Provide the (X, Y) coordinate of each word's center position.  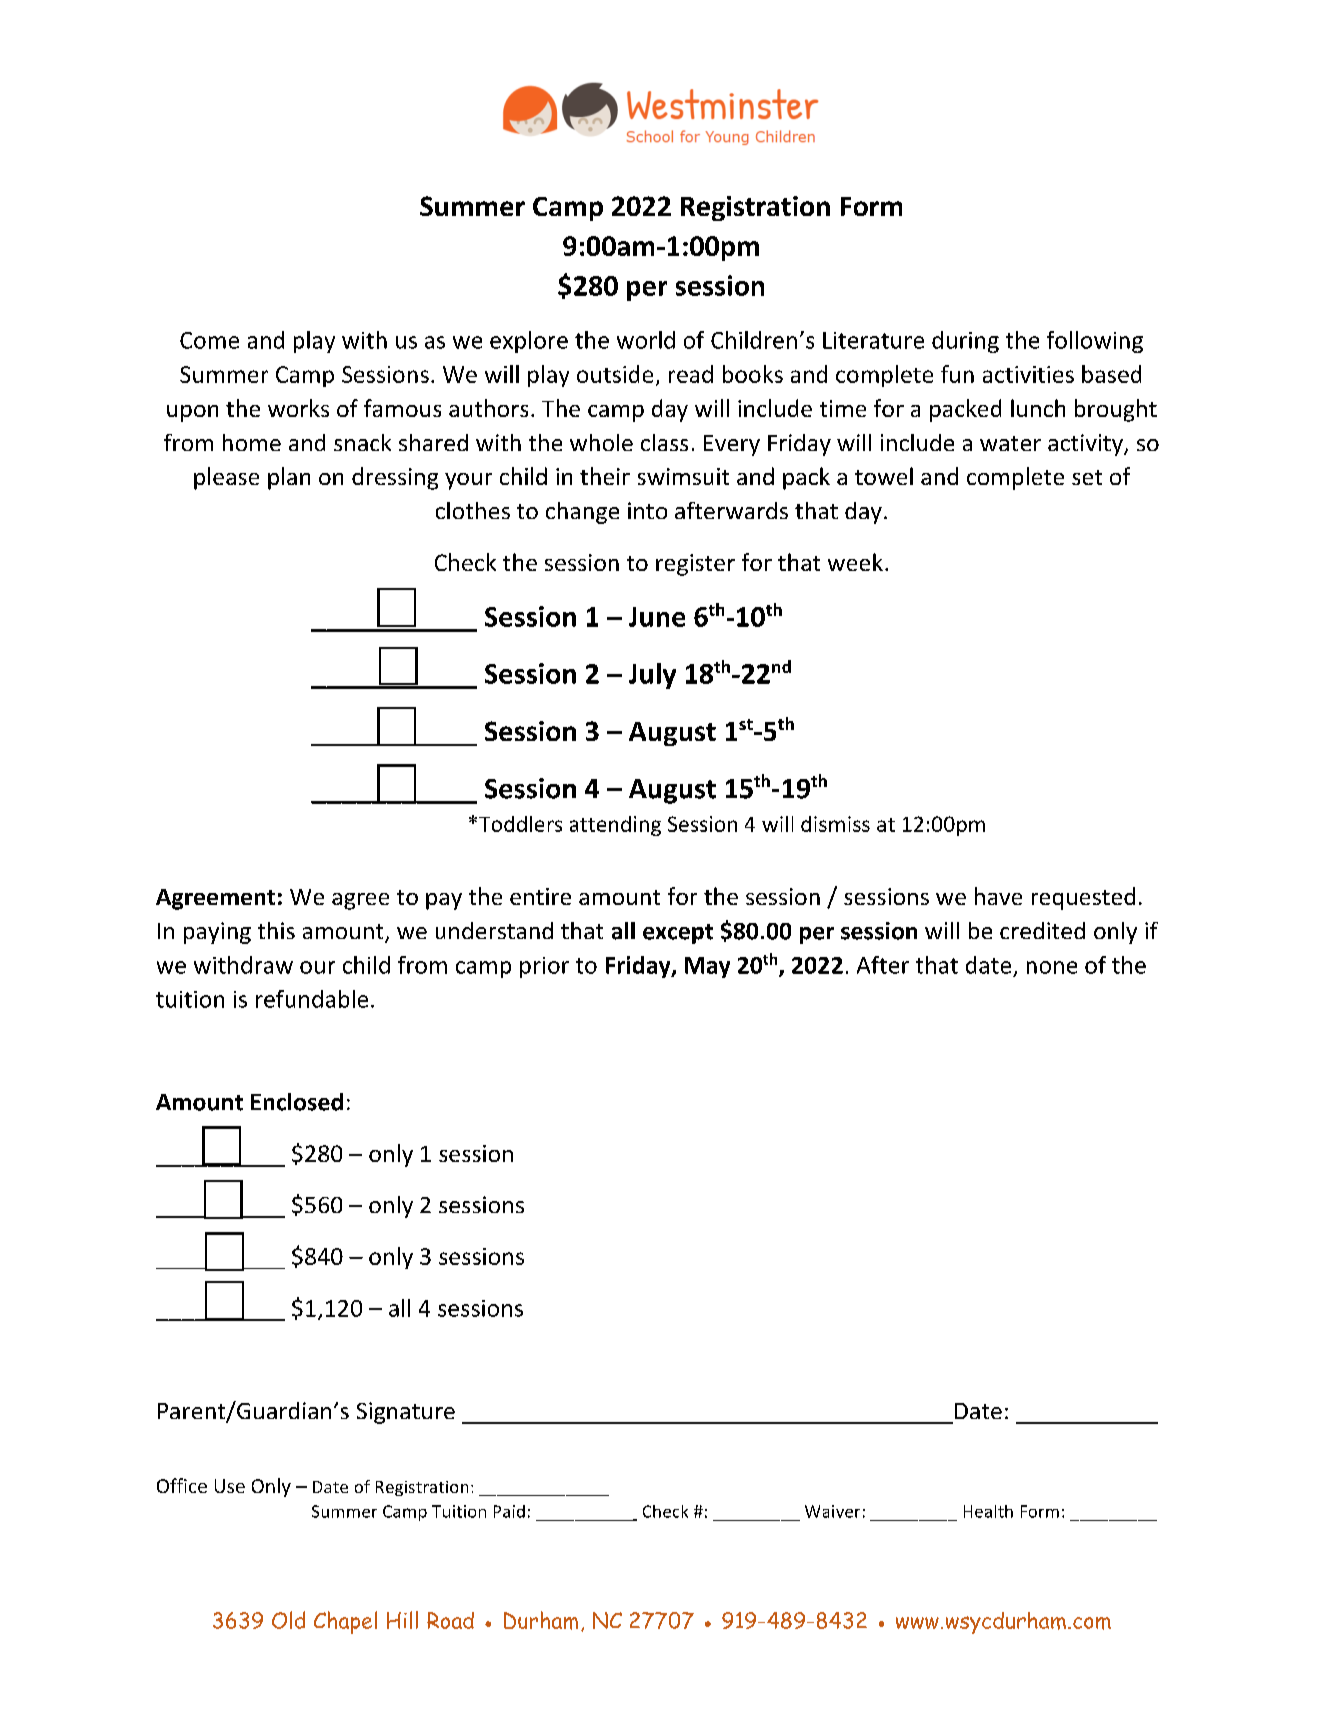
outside (615, 374)
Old (288, 1620)
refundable (312, 999)
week (855, 562)
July (652, 676)
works (298, 408)
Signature (406, 1413)
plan (289, 478)
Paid (509, 1511)
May (707, 967)
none (1052, 967)
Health (988, 1511)
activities (1028, 374)
